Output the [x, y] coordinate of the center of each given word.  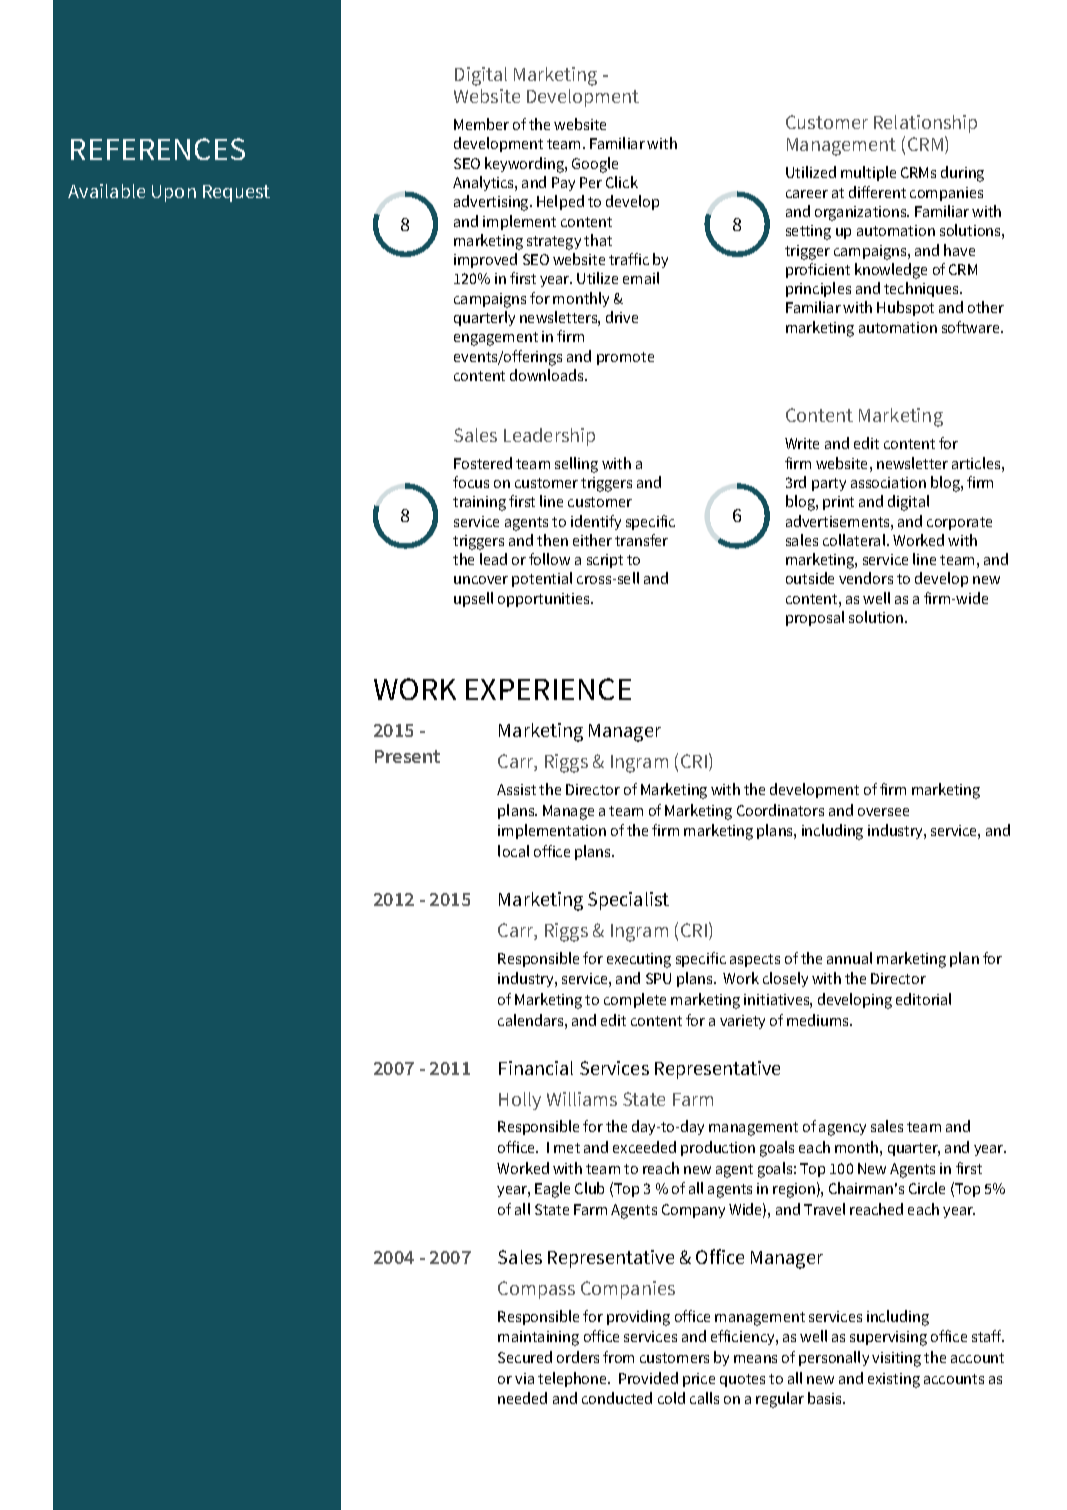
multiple [868, 173]
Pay [563, 184]
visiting [896, 1359]
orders [578, 1357]
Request [236, 193]
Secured [525, 1357]
